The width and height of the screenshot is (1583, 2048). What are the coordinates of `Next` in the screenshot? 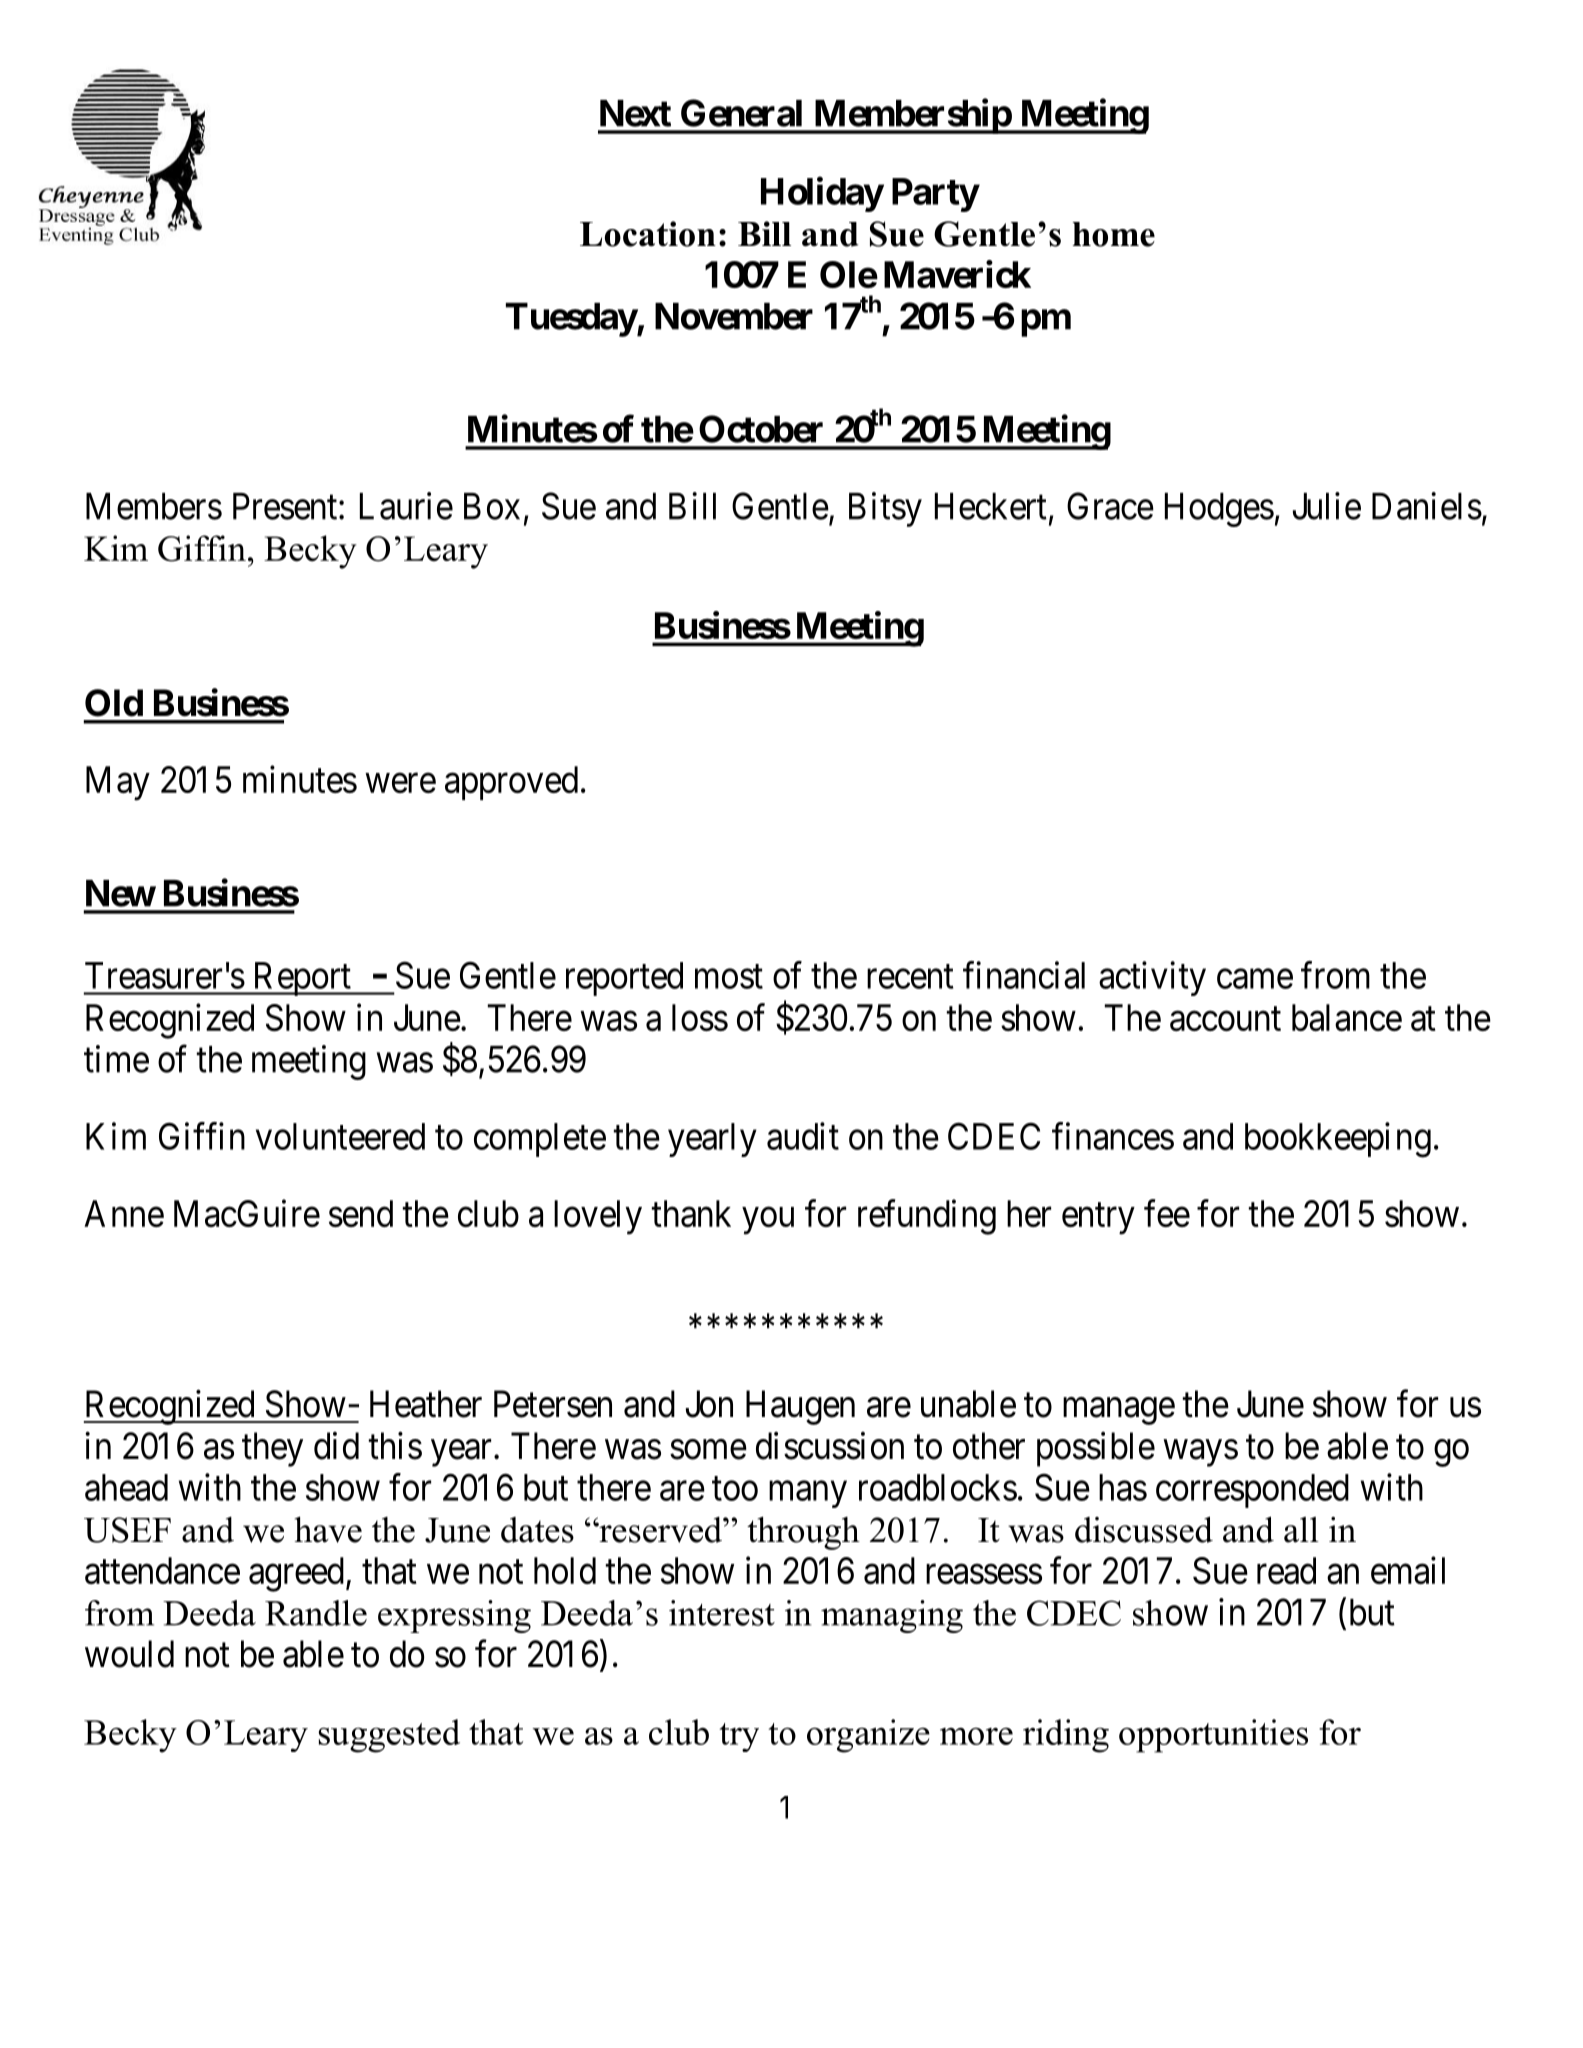 It's located at (635, 113).
